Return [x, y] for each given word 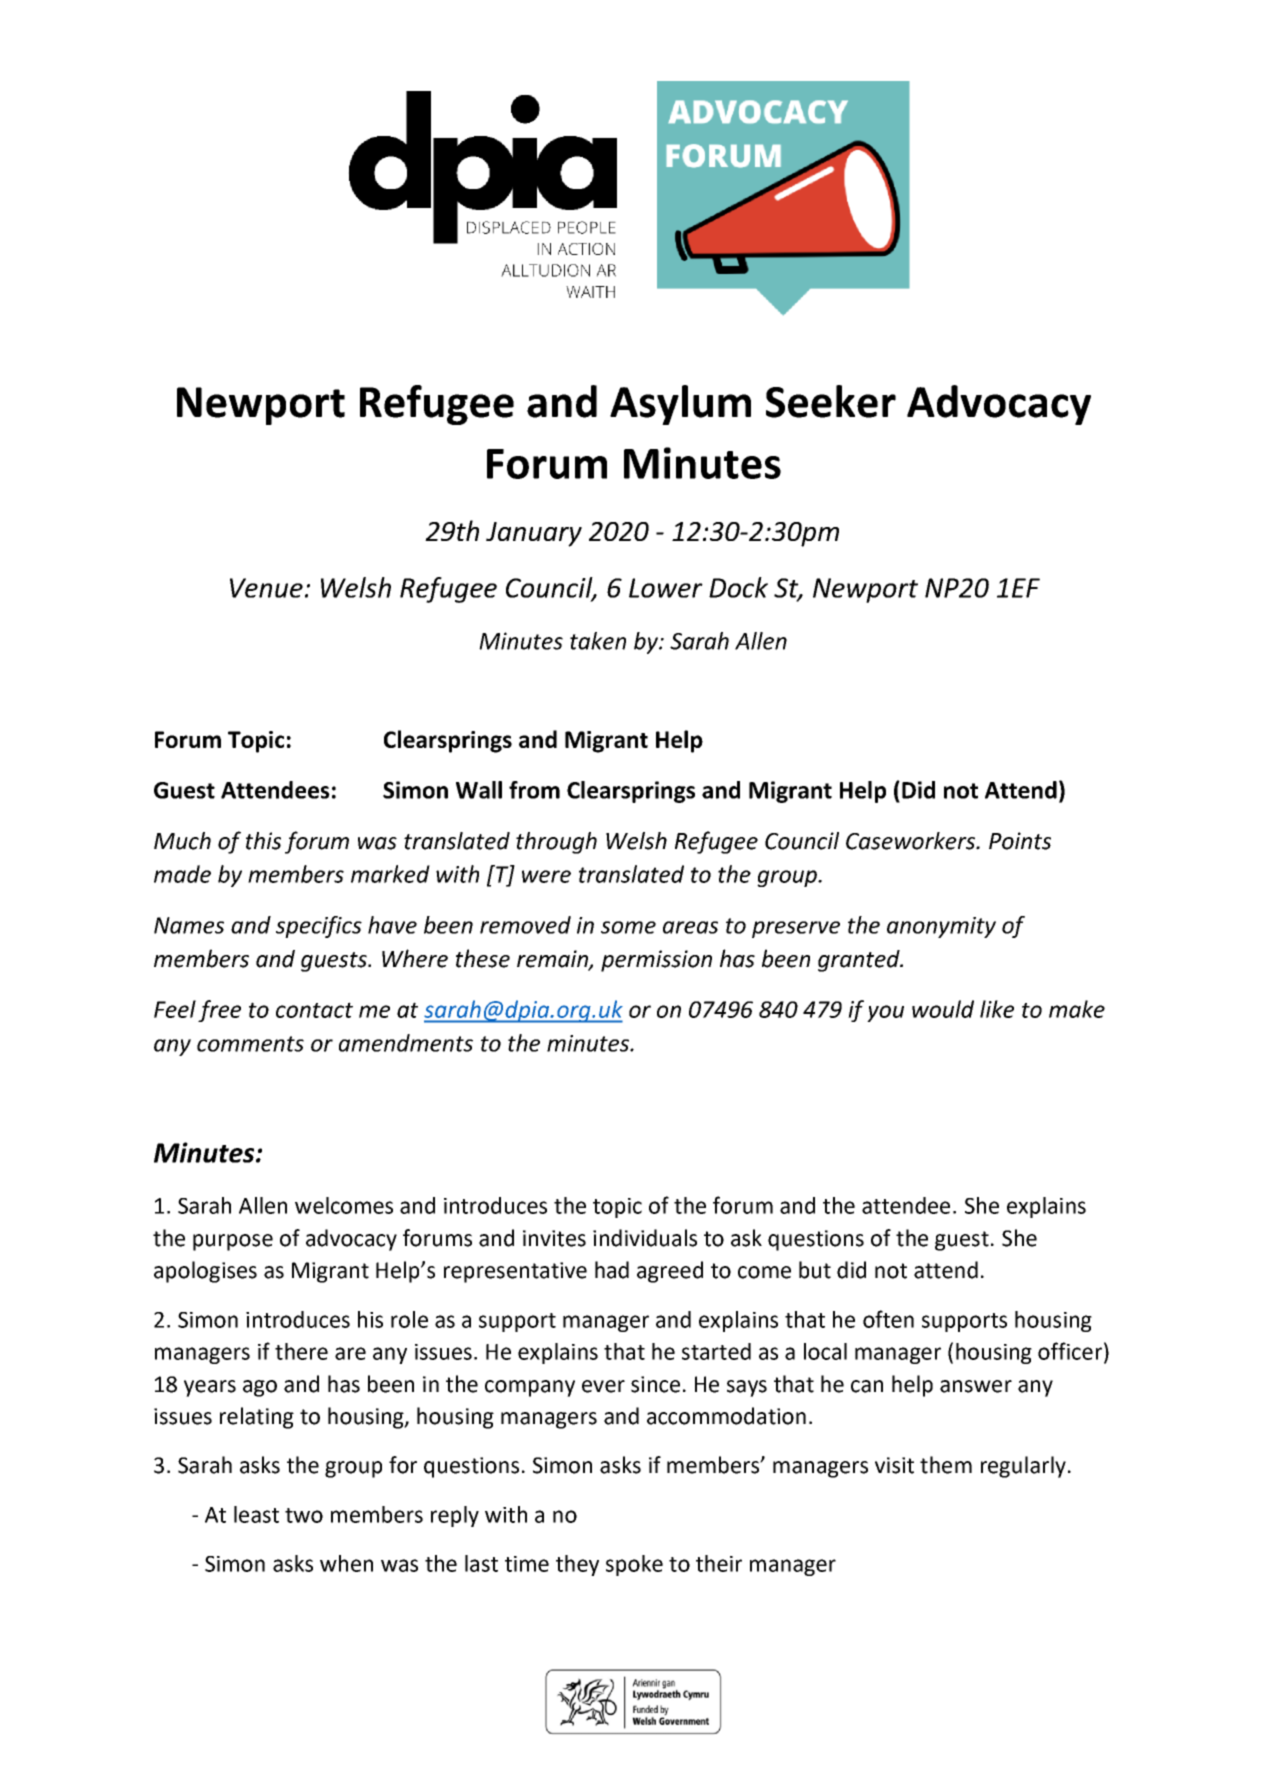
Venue [266, 588]
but [815, 1270]
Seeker [831, 401]
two [304, 1515]
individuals [645, 1238]
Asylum [680, 405]
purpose [233, 1242]
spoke [634, 1565]
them [946, 1465]
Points [1020, 841]
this [263, 841]
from [534, 790]
